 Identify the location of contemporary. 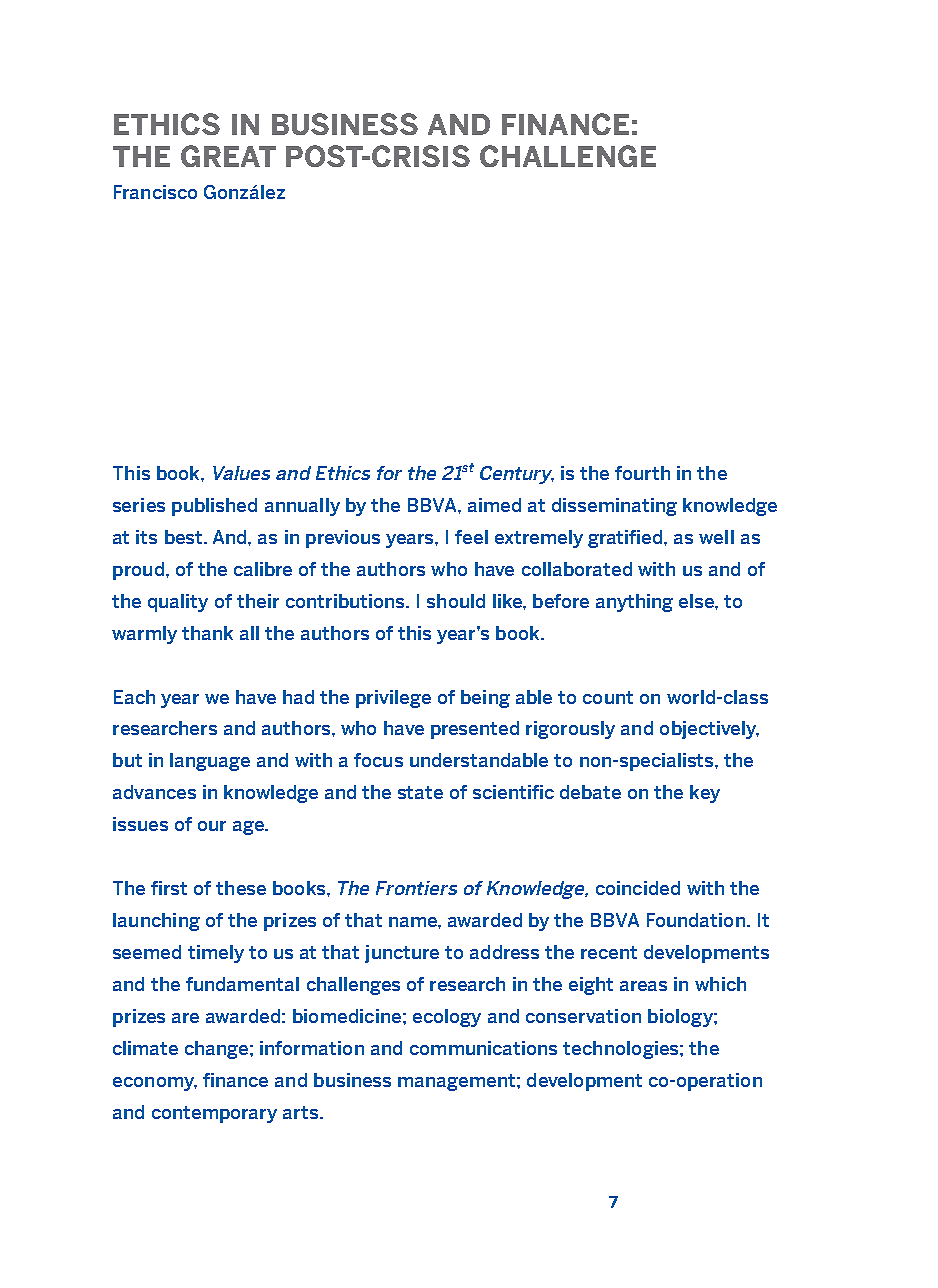
(214, 1114).
